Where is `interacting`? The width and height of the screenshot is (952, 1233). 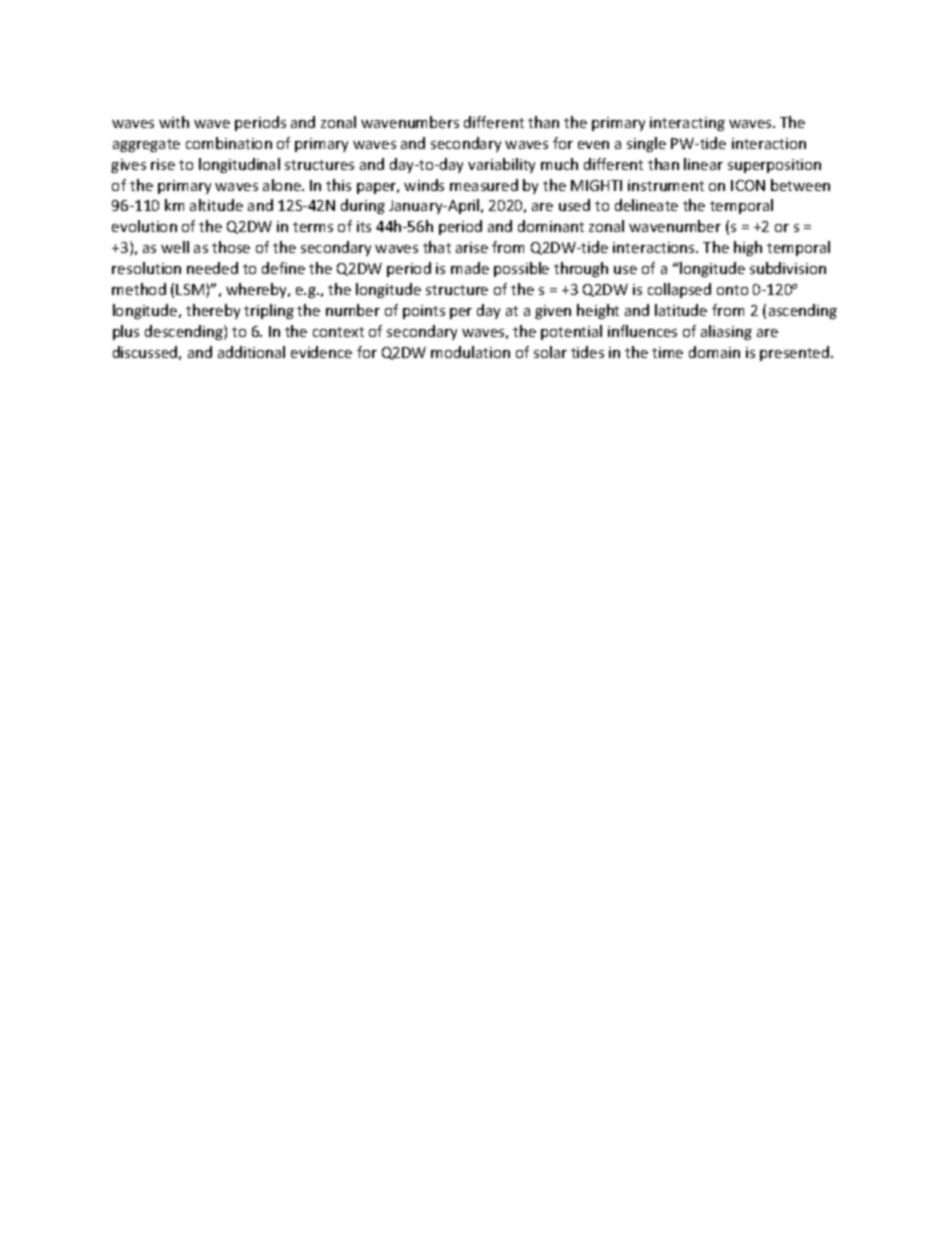
interacting is located at coordinates (687, 124).
